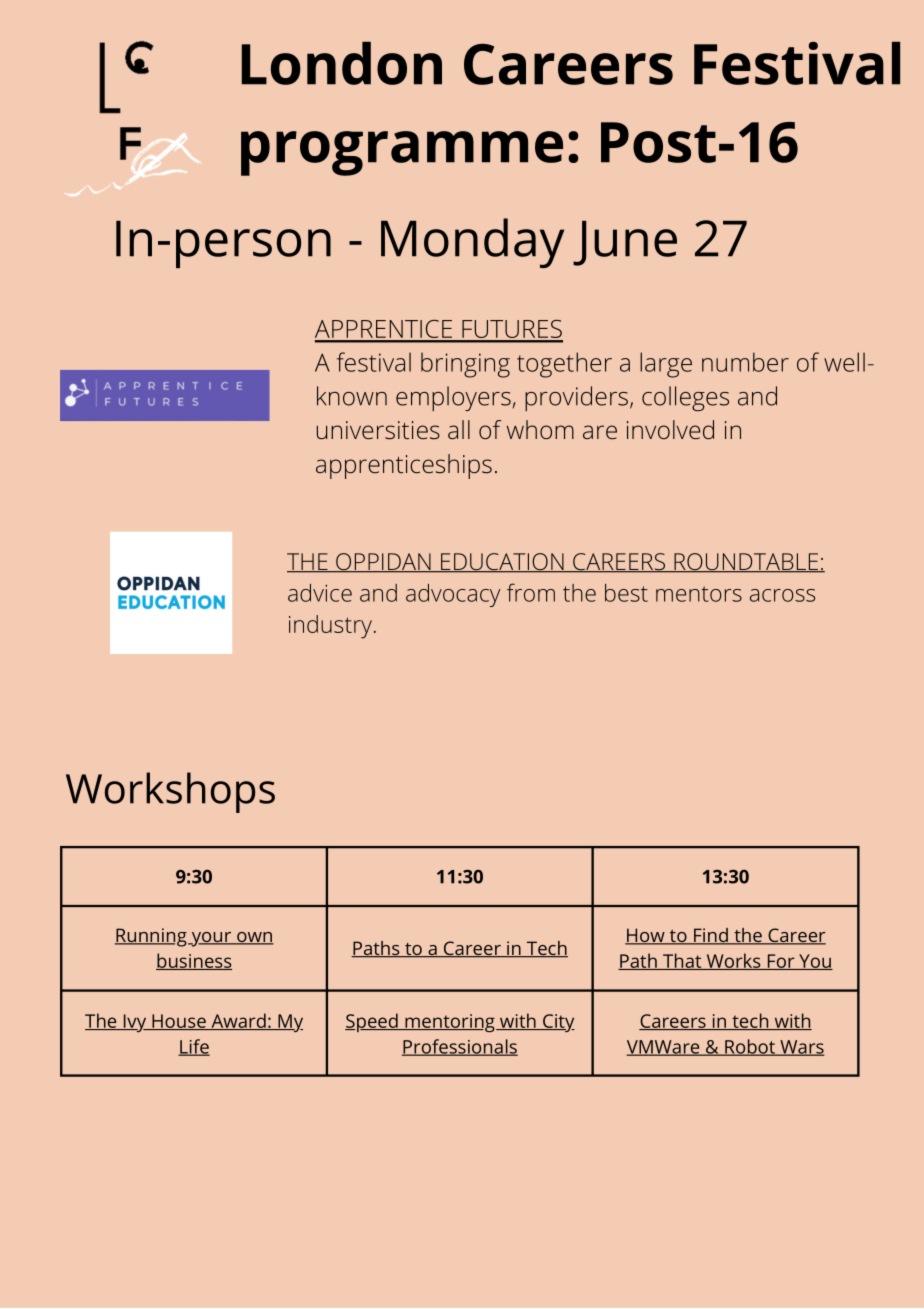 The height and width of the image is (1309, 924). I want to click on London, so click(341, 63).
